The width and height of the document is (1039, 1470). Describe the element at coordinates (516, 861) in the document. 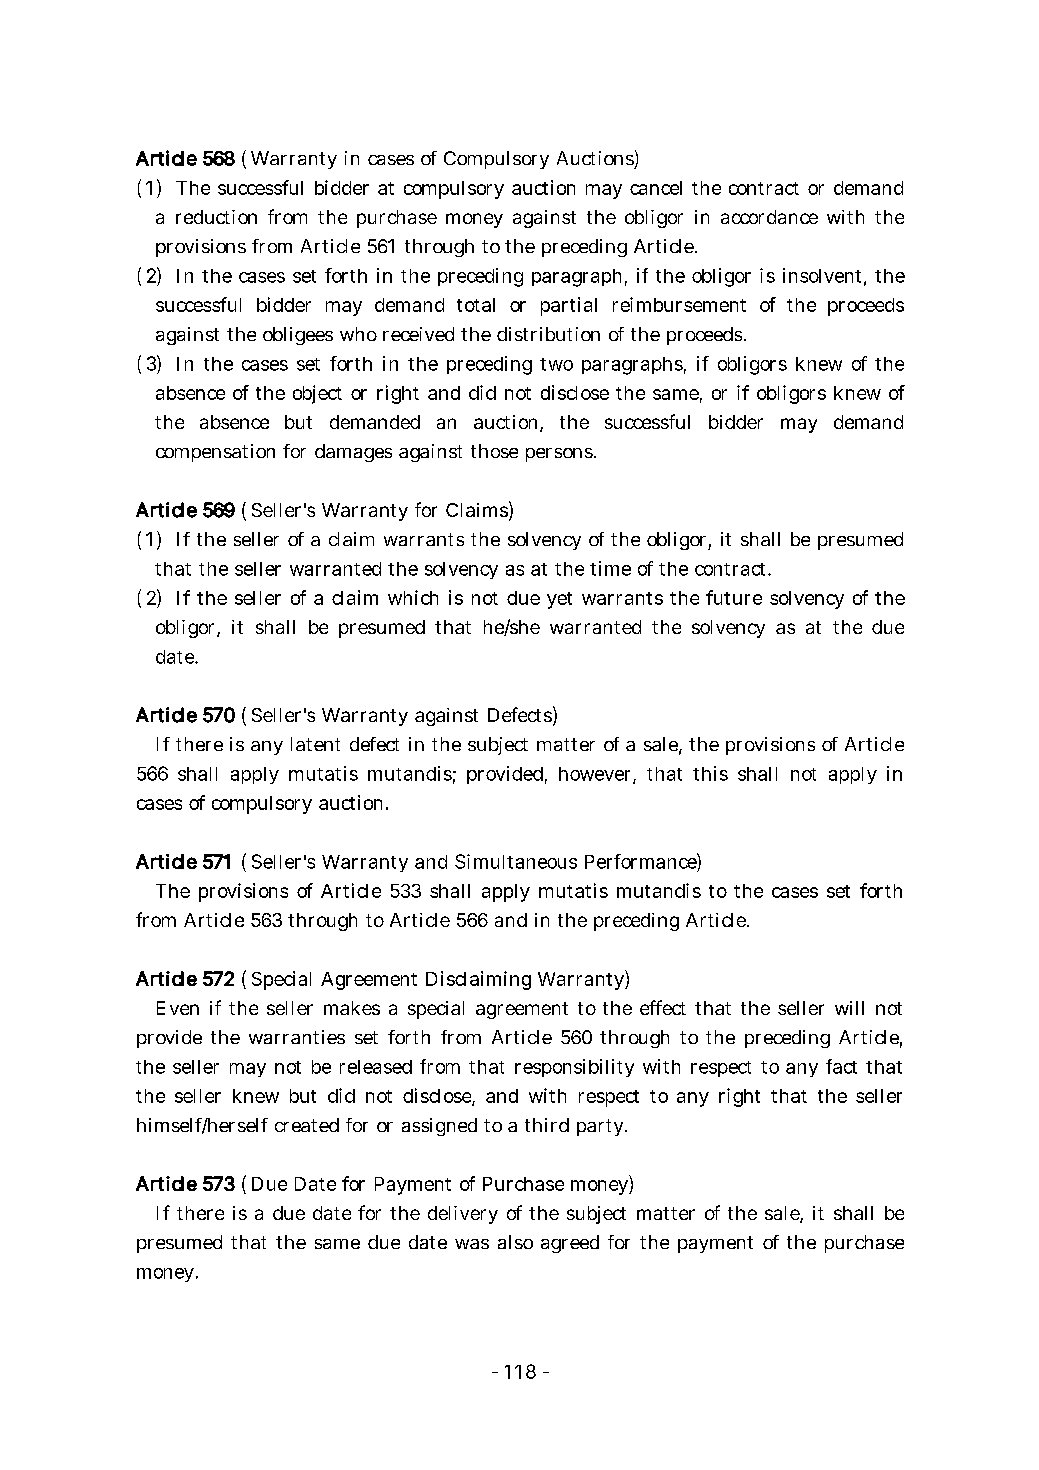

I see `Simultaneous` at that location.
